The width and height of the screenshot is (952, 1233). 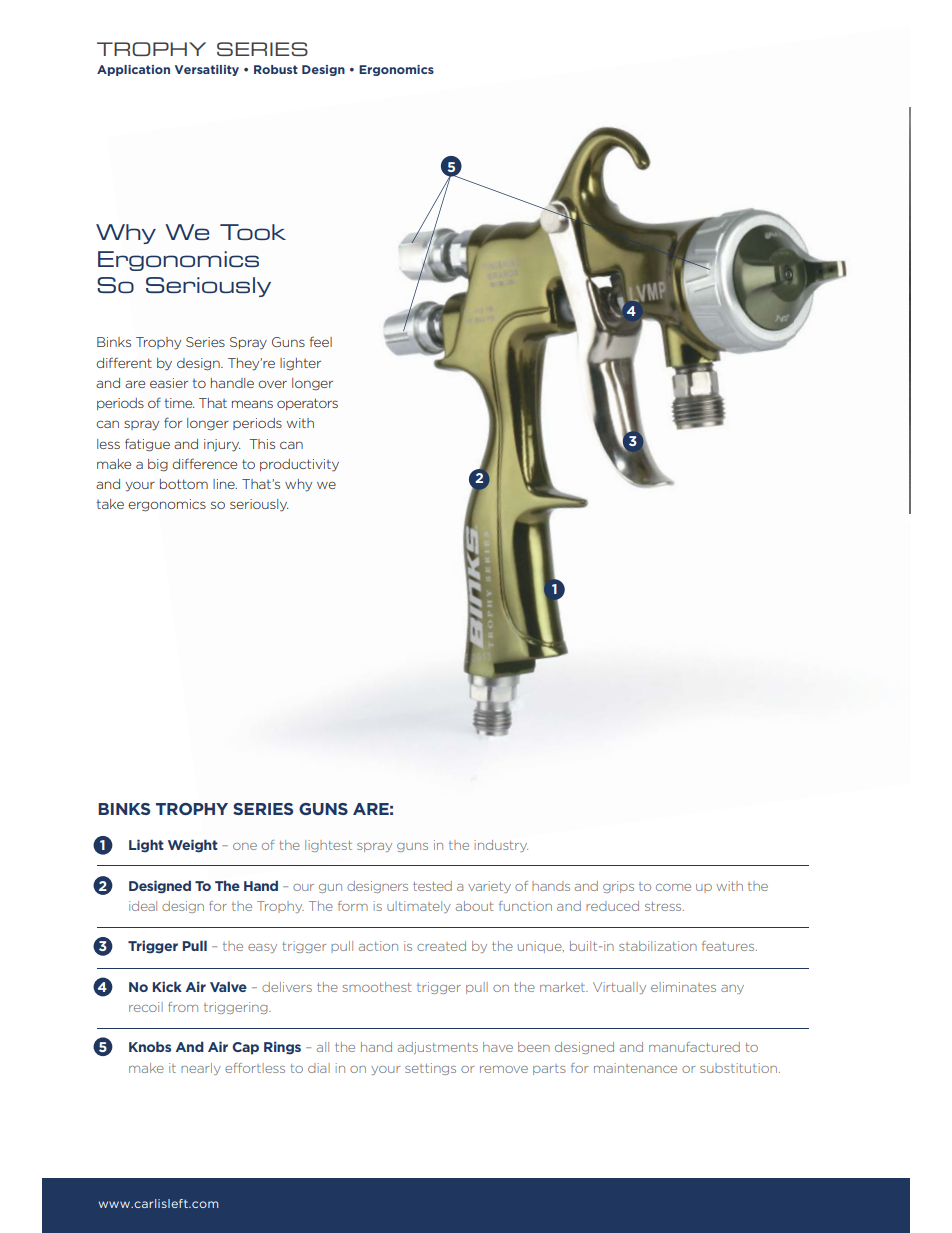 I want to click on come, so click(x=673, y=887).
